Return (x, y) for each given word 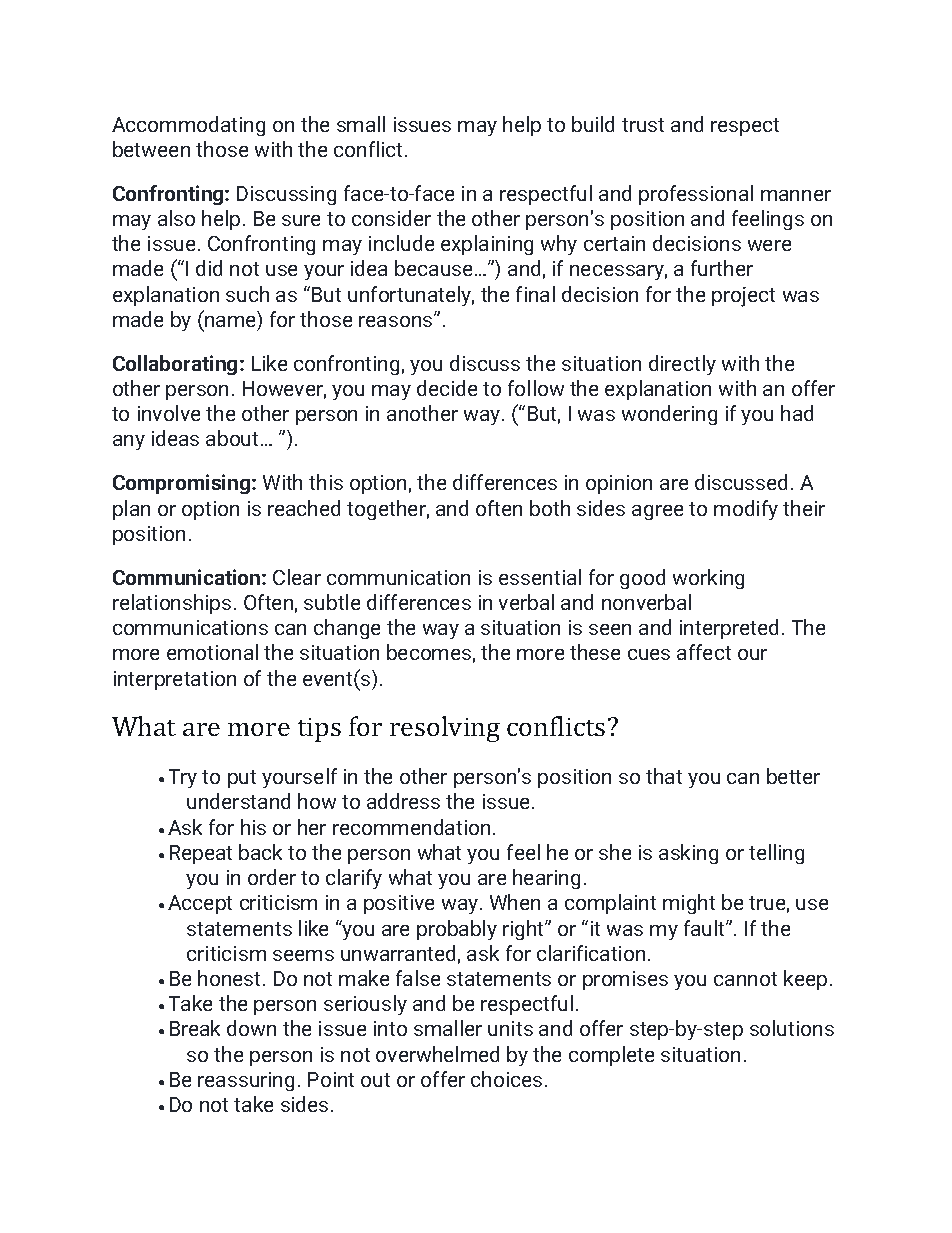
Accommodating (188, 126)
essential (540, 577)
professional (696, 195)
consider (391, 218)
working (708, 579)
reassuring (246, 1081)
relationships (172, 604)
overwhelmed (437, 1054)
